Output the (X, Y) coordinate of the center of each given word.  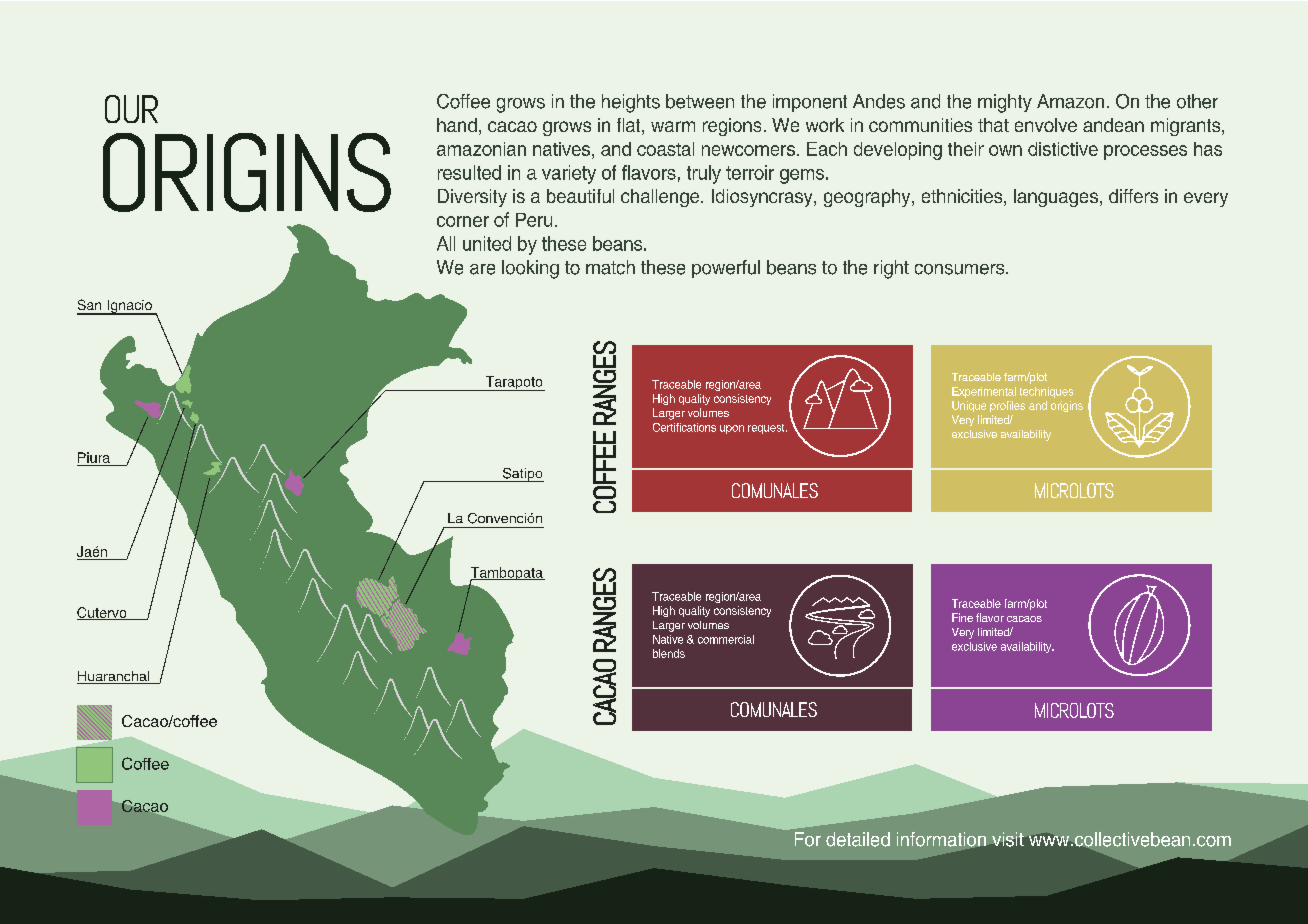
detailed (858, 839)
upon (732, 429)
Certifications (684, 427)
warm (673, 126)
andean (1113, 125)
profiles (1007, 406)
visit (1008, 839)
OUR (131, 109)
